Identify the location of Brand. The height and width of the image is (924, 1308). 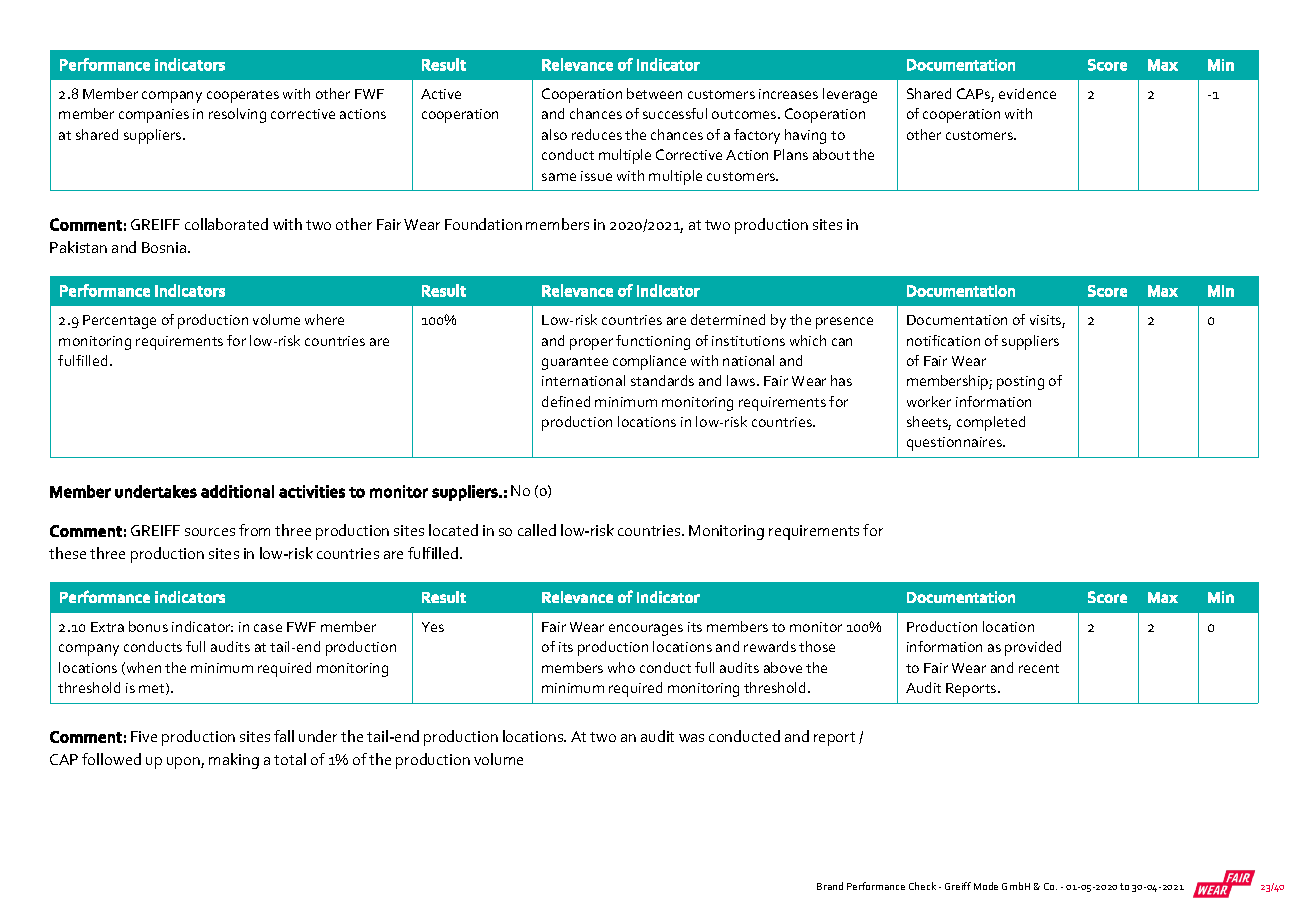
(830, 886).
